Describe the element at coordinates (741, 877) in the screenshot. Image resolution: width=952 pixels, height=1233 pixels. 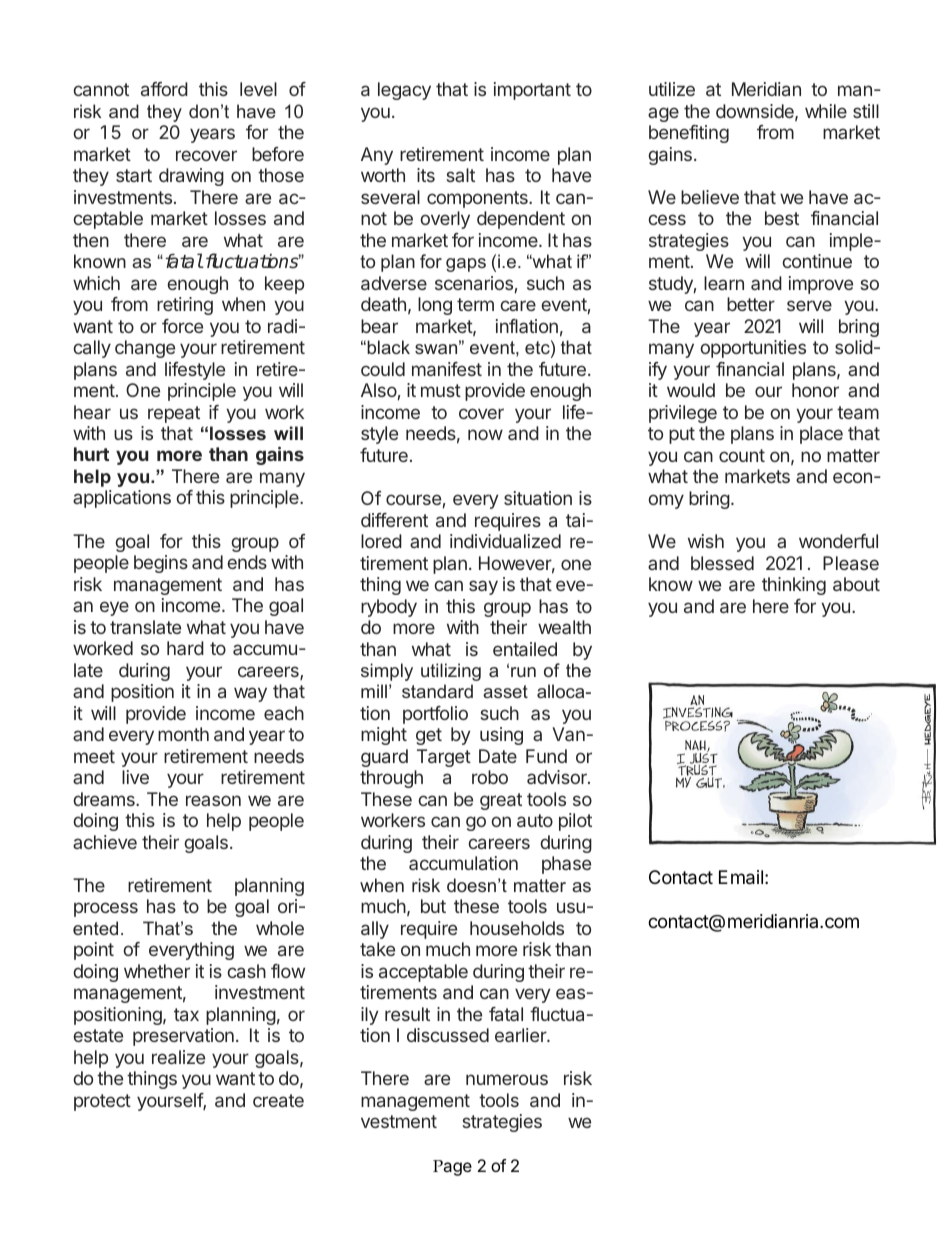
I see `Email` at that location.
